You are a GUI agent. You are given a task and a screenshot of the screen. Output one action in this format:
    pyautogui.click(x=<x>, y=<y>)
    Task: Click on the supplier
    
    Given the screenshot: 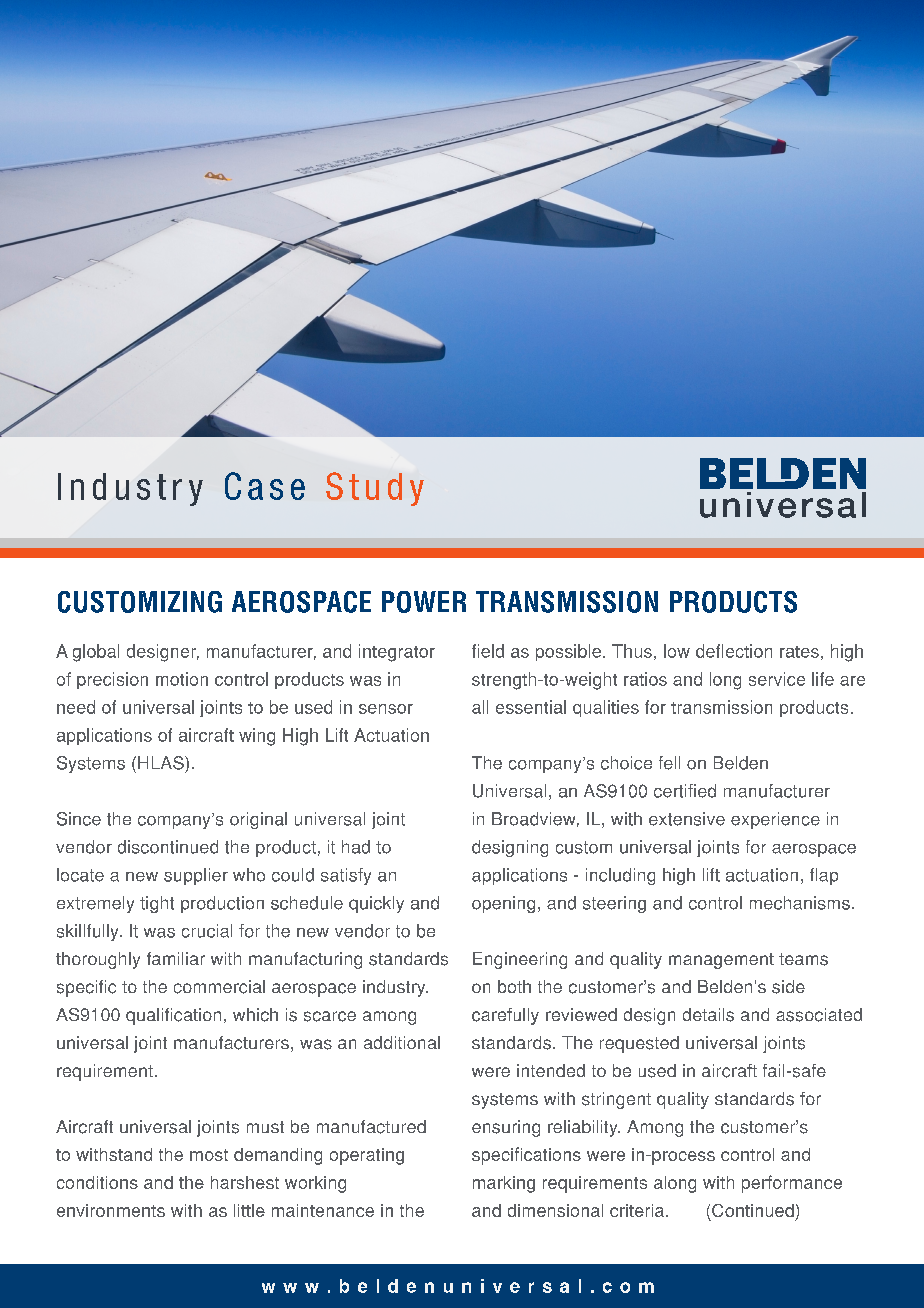 What is the action you would take?
    pyautogui.click(x=196, y=876)
